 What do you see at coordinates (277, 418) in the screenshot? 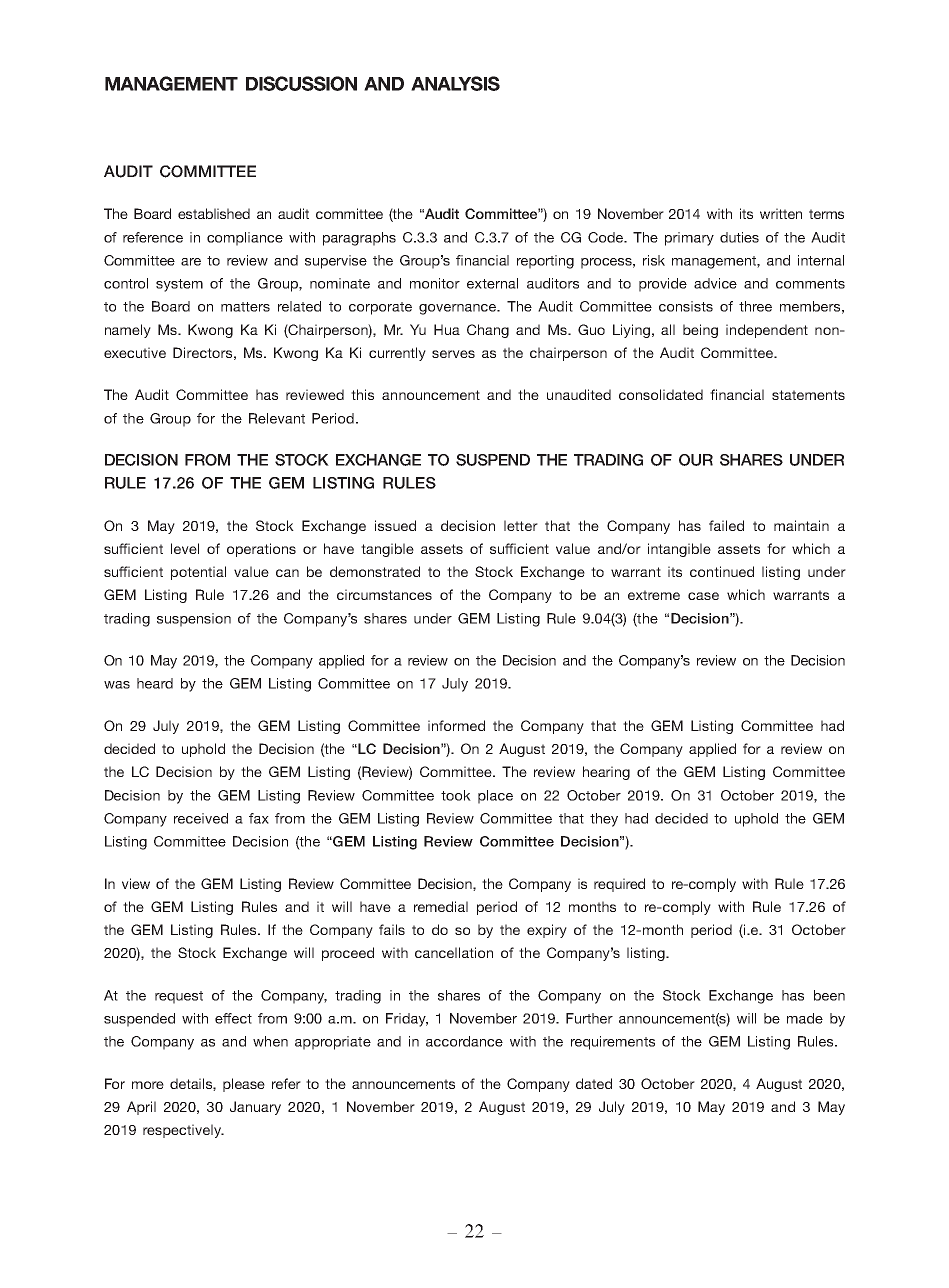
I see `Relevant` at bounding box center [277, 418].
